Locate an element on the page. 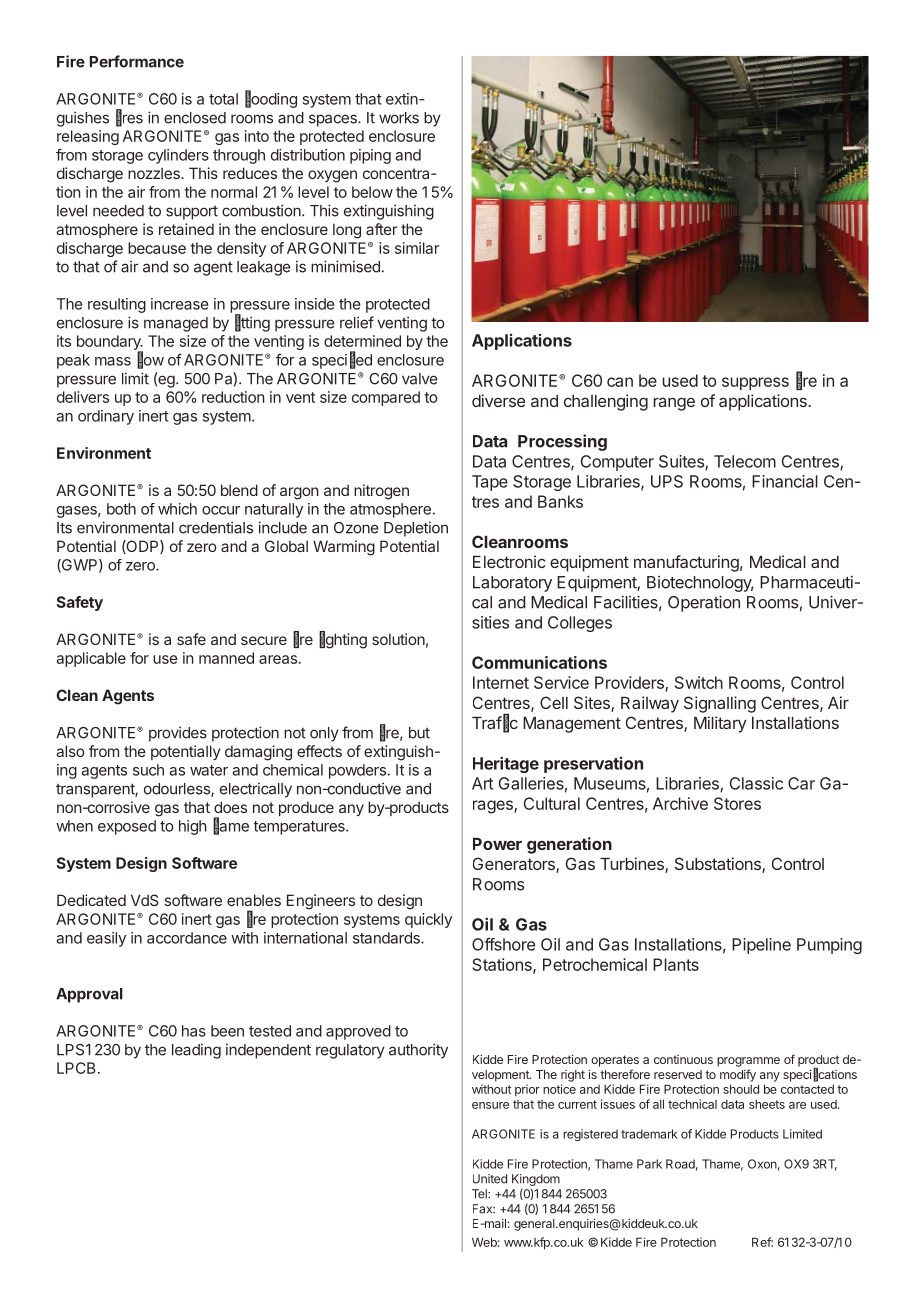  enclosed is located at coordinates (195, 118).
